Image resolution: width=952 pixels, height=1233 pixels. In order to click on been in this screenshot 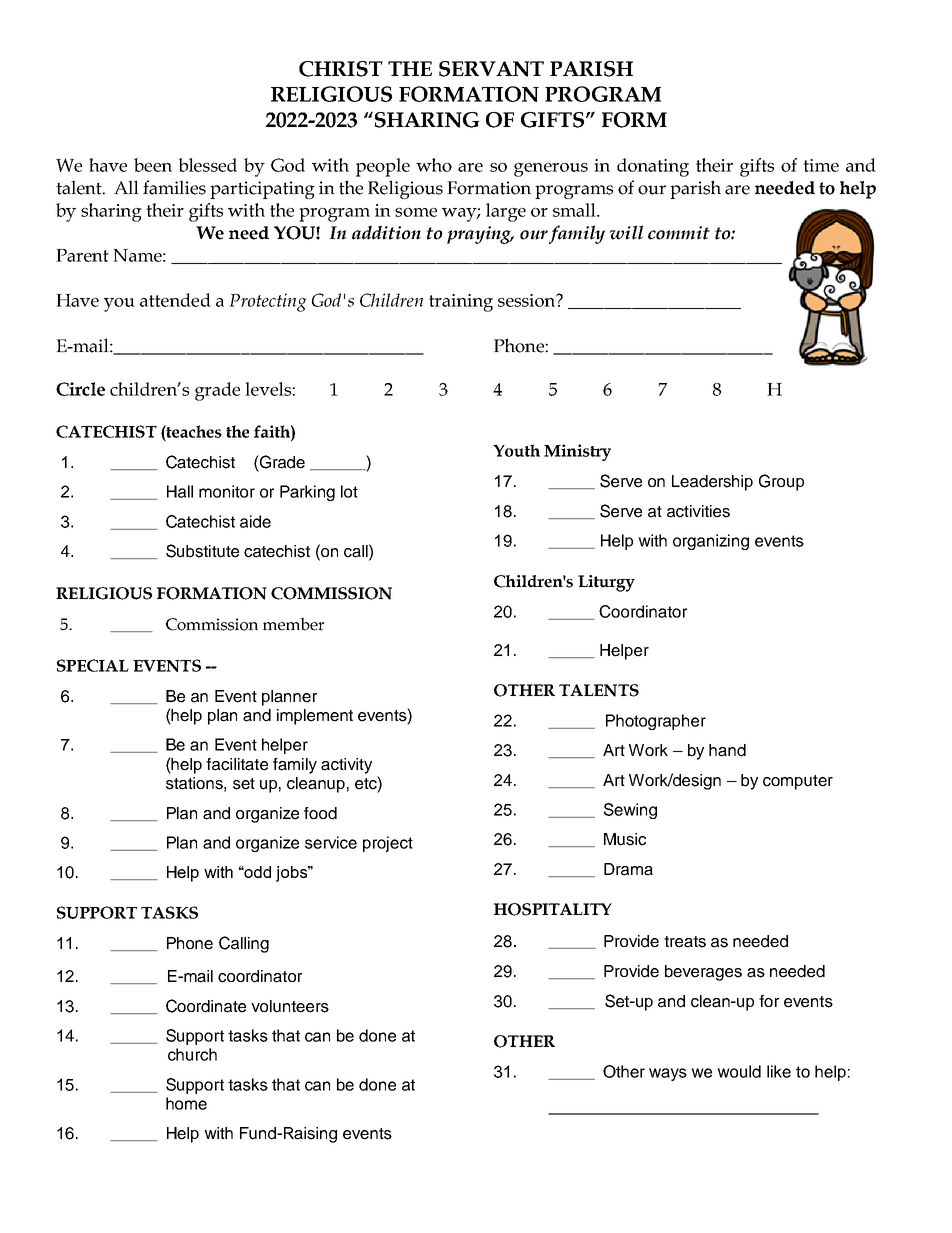, I will do `click(153, 165)`.
